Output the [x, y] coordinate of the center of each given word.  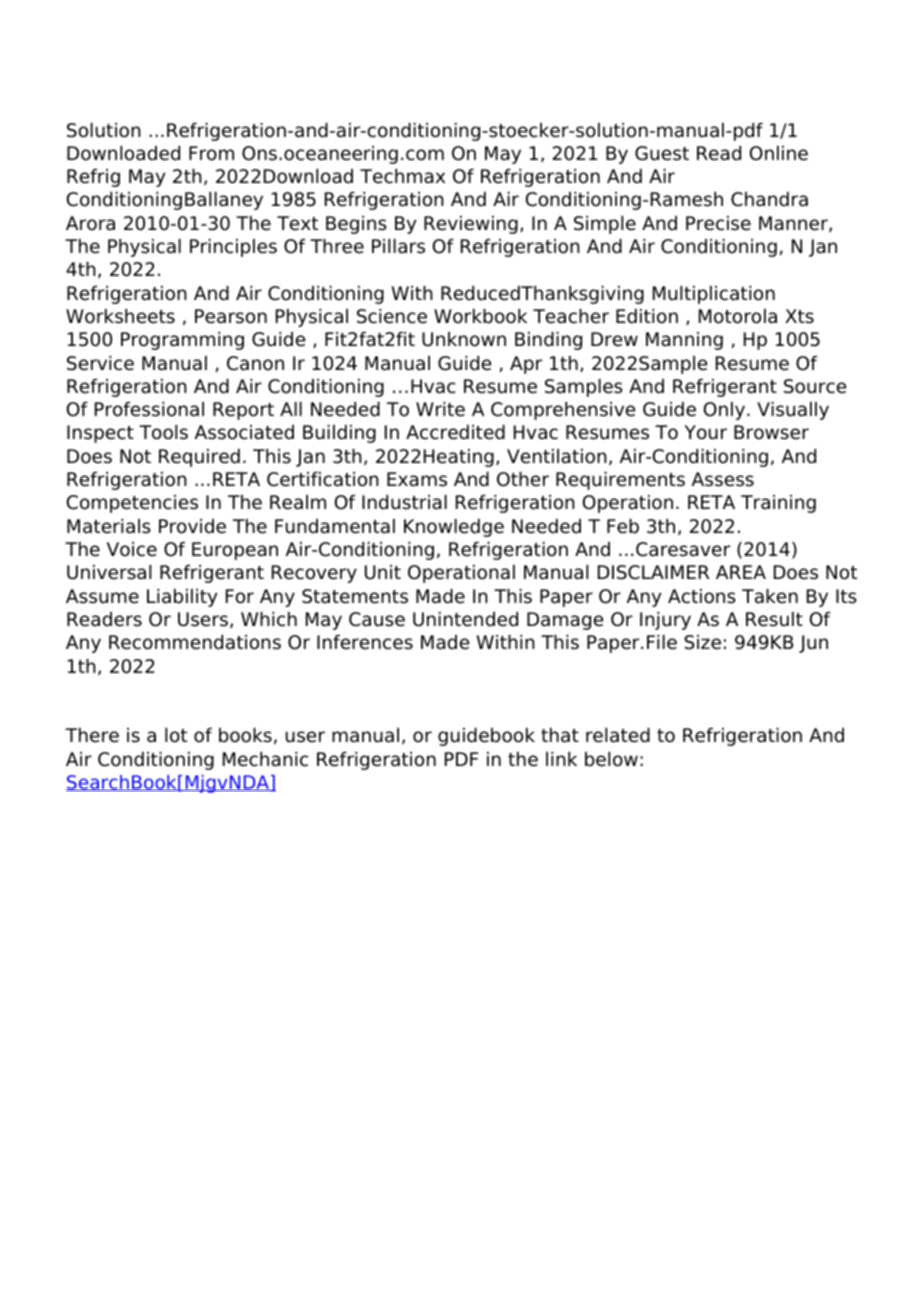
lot [176, 735]
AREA [741, 572]
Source [815, 386]
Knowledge [454, 528]
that [560, 735]
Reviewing [471, 225]
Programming [182, 341]
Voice [132, 549]
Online [779, 153]
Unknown [464, 339]
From [211, 153]
